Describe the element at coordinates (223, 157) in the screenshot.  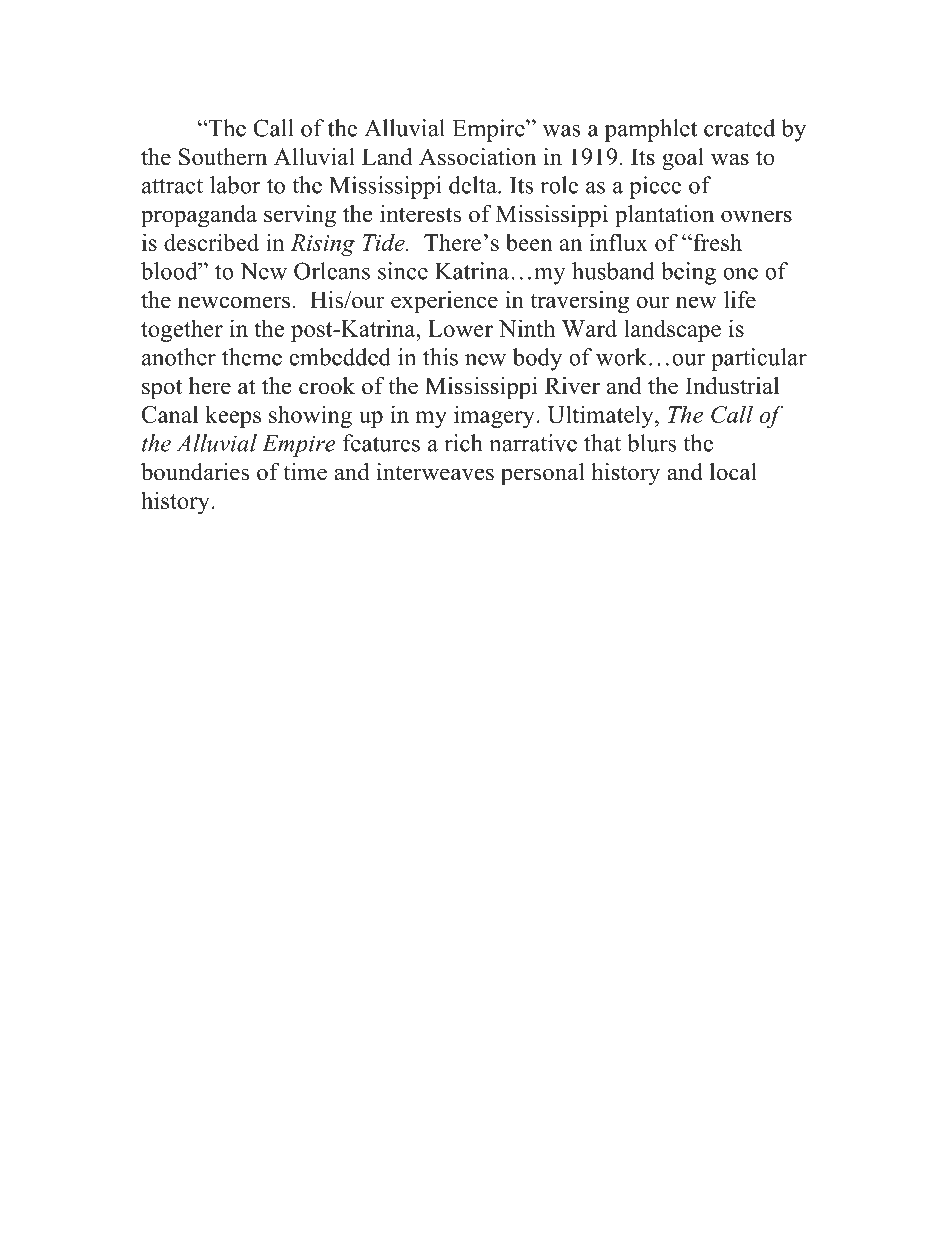
I see `Southern` at that location.
